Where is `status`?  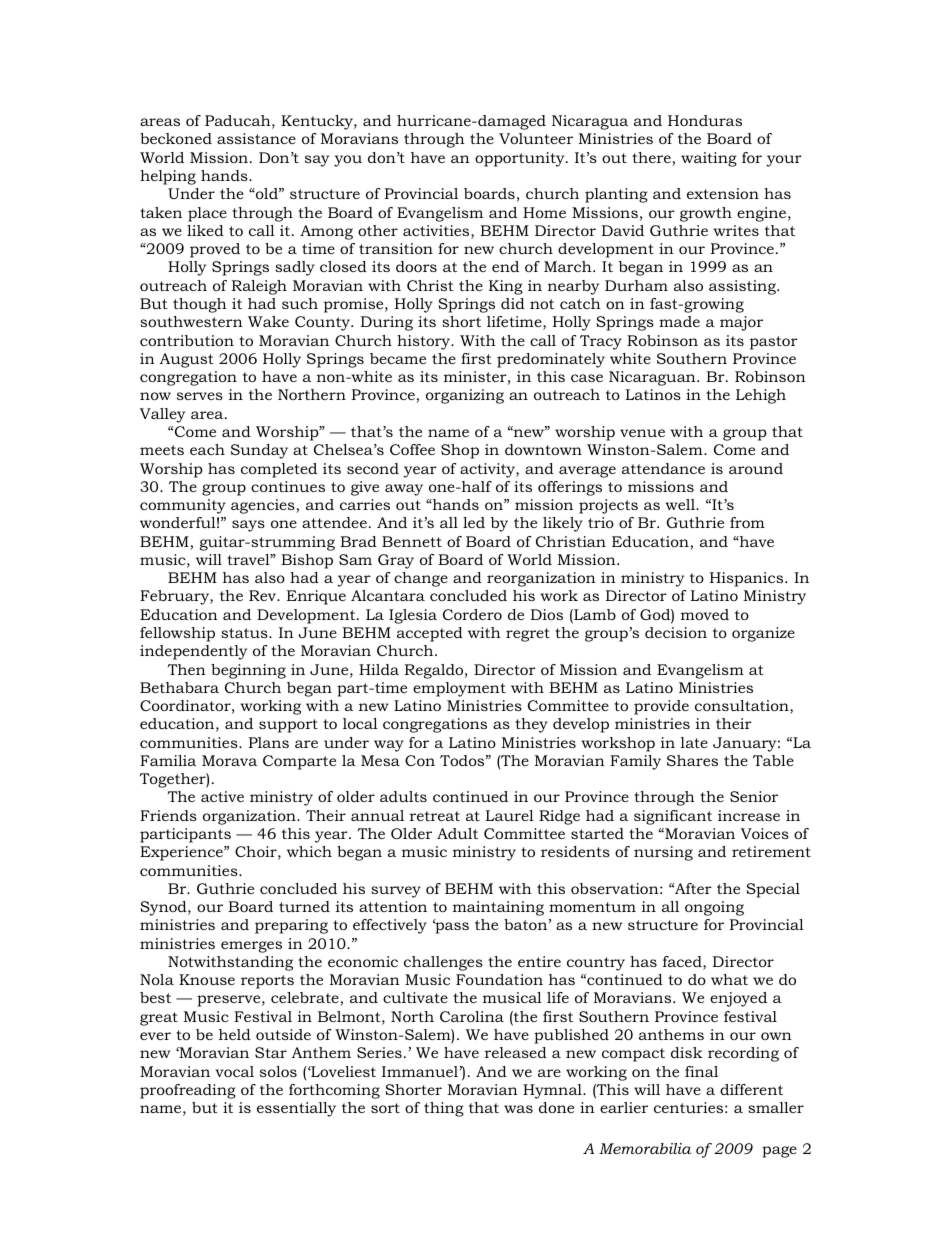 status is located at coordinates (245, 633).
